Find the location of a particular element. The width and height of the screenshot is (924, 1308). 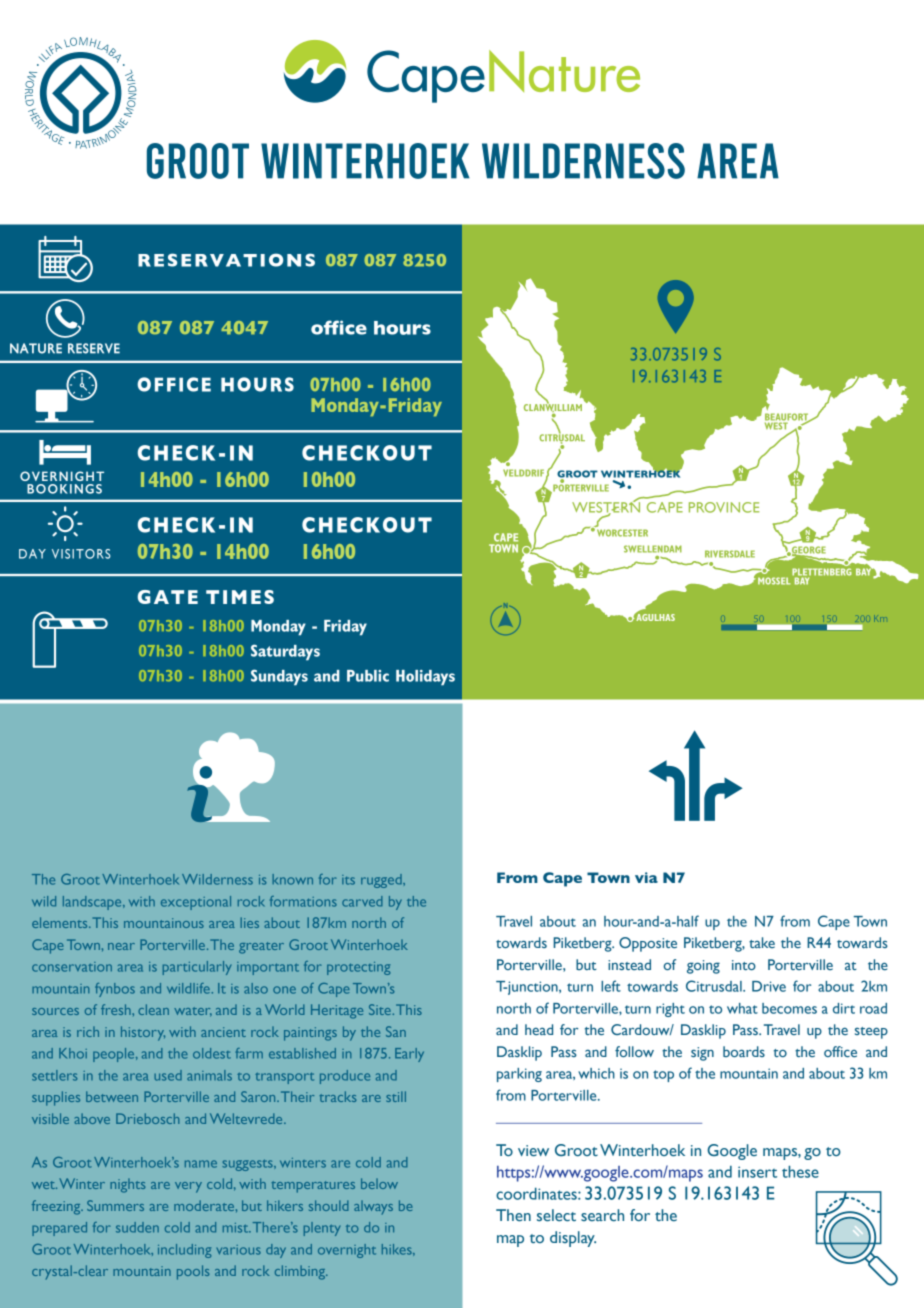

protecting is located at coordinates (358, 968).
